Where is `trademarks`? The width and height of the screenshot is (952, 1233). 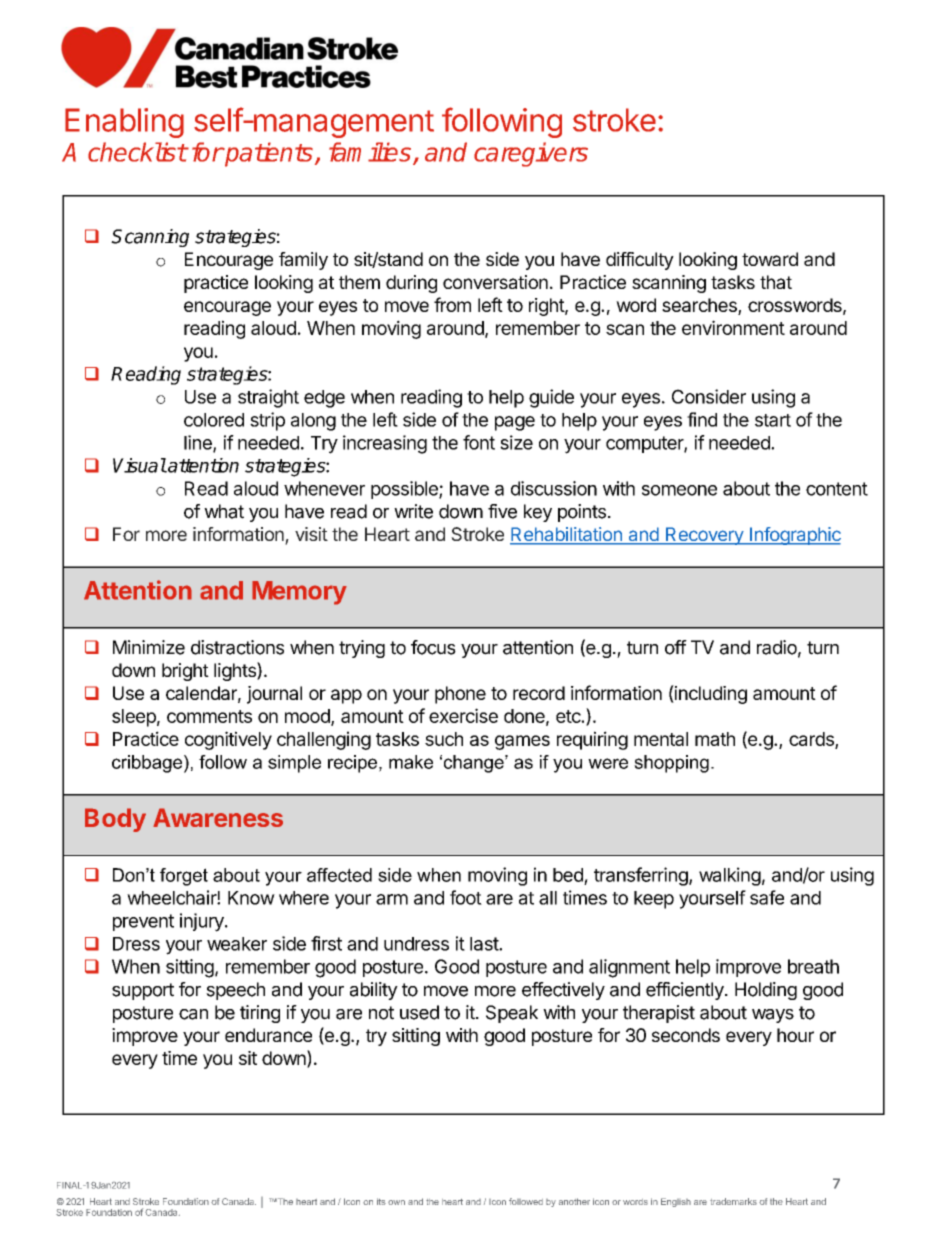 trademarks is located at coordinates (733, 1201).
